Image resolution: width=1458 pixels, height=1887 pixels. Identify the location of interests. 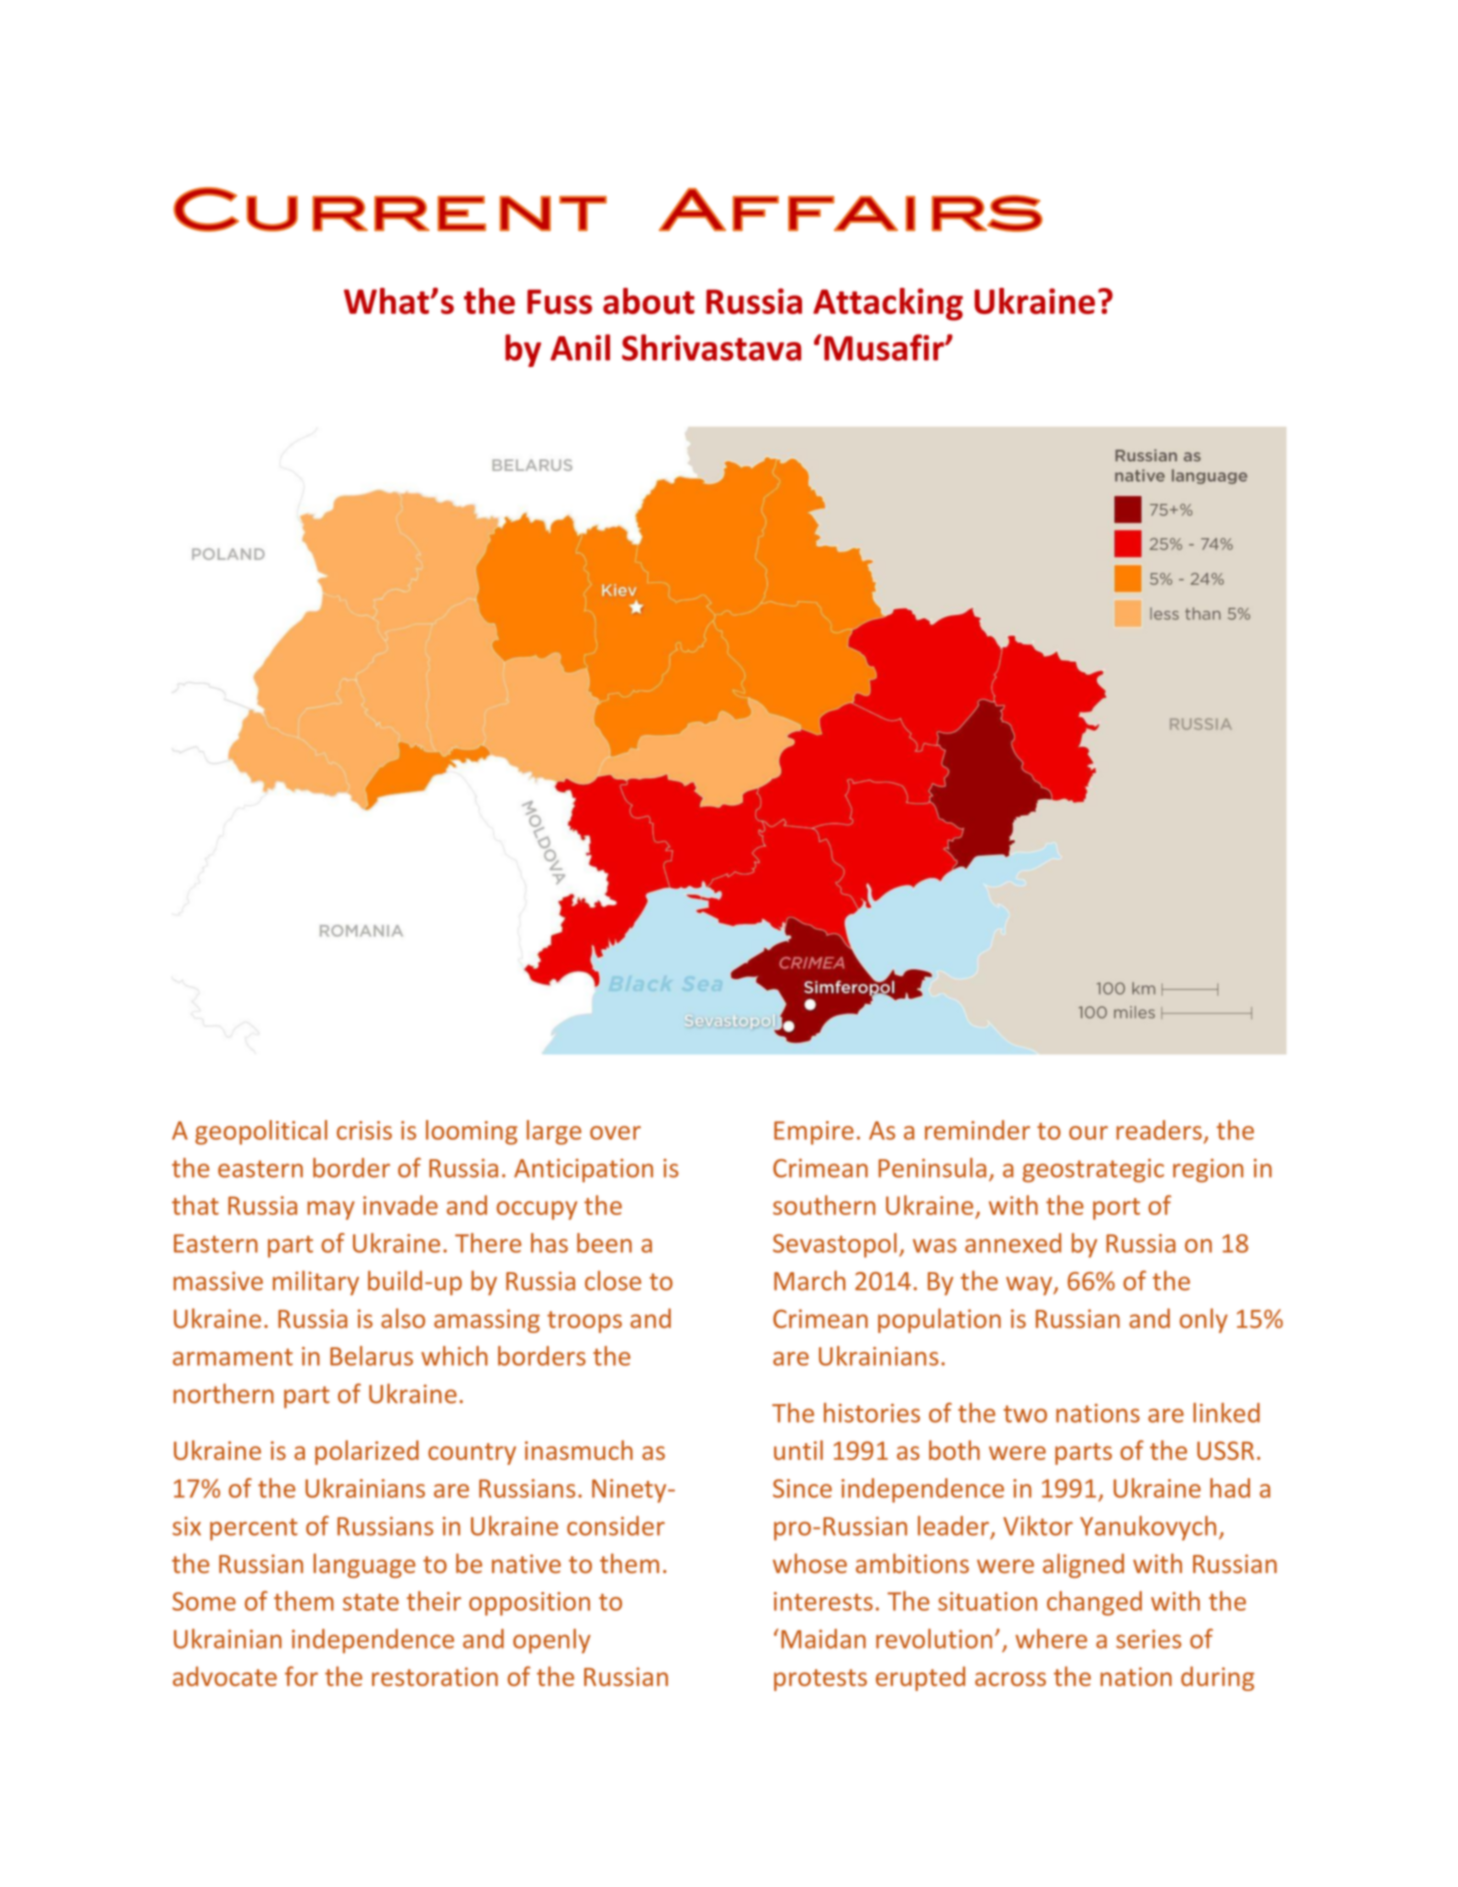
(823, 1601).
